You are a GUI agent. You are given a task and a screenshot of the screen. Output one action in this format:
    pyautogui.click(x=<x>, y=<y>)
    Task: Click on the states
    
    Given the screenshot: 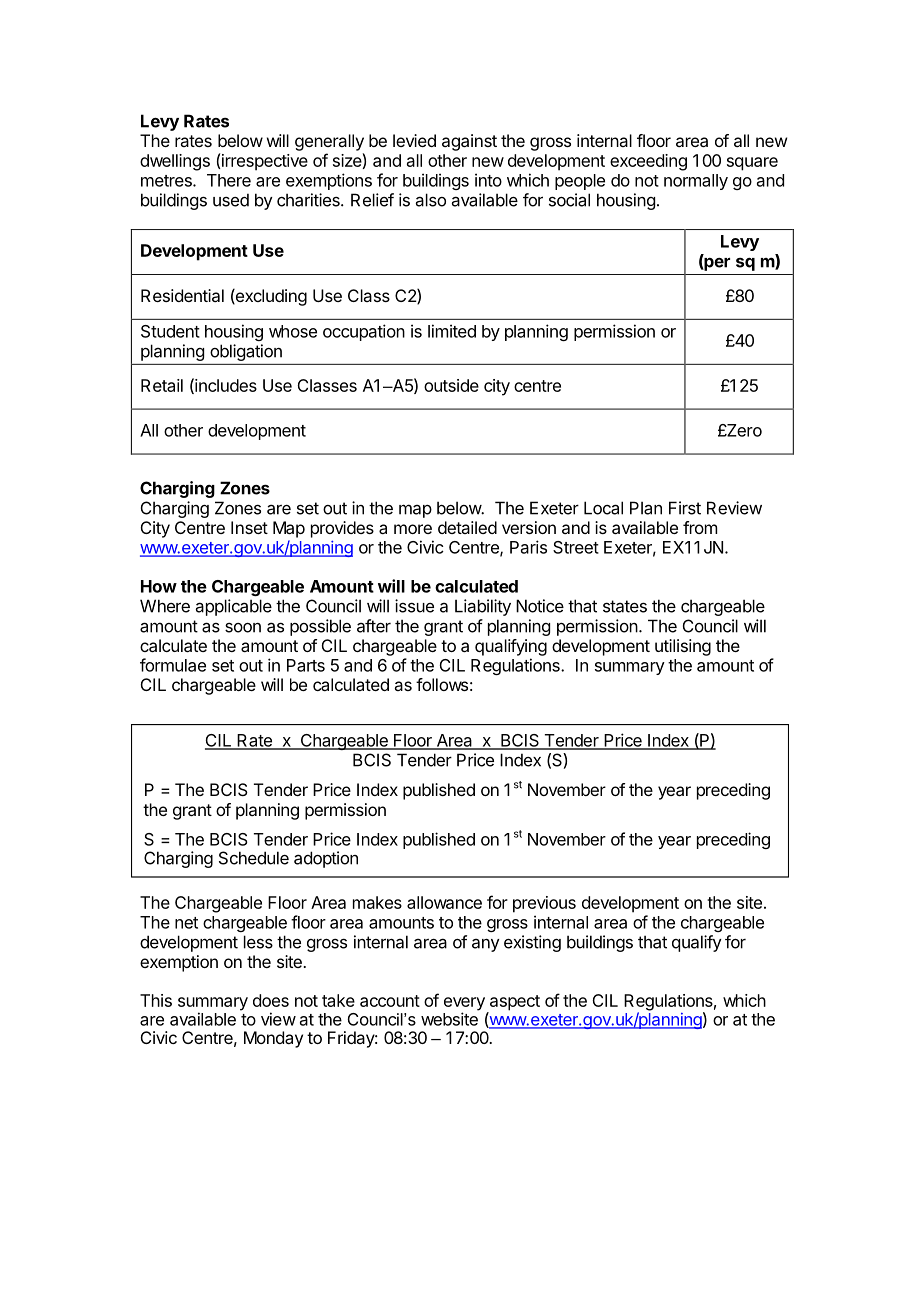 What is the action you would take?
    pyautogui.click(x=625, y=606)
